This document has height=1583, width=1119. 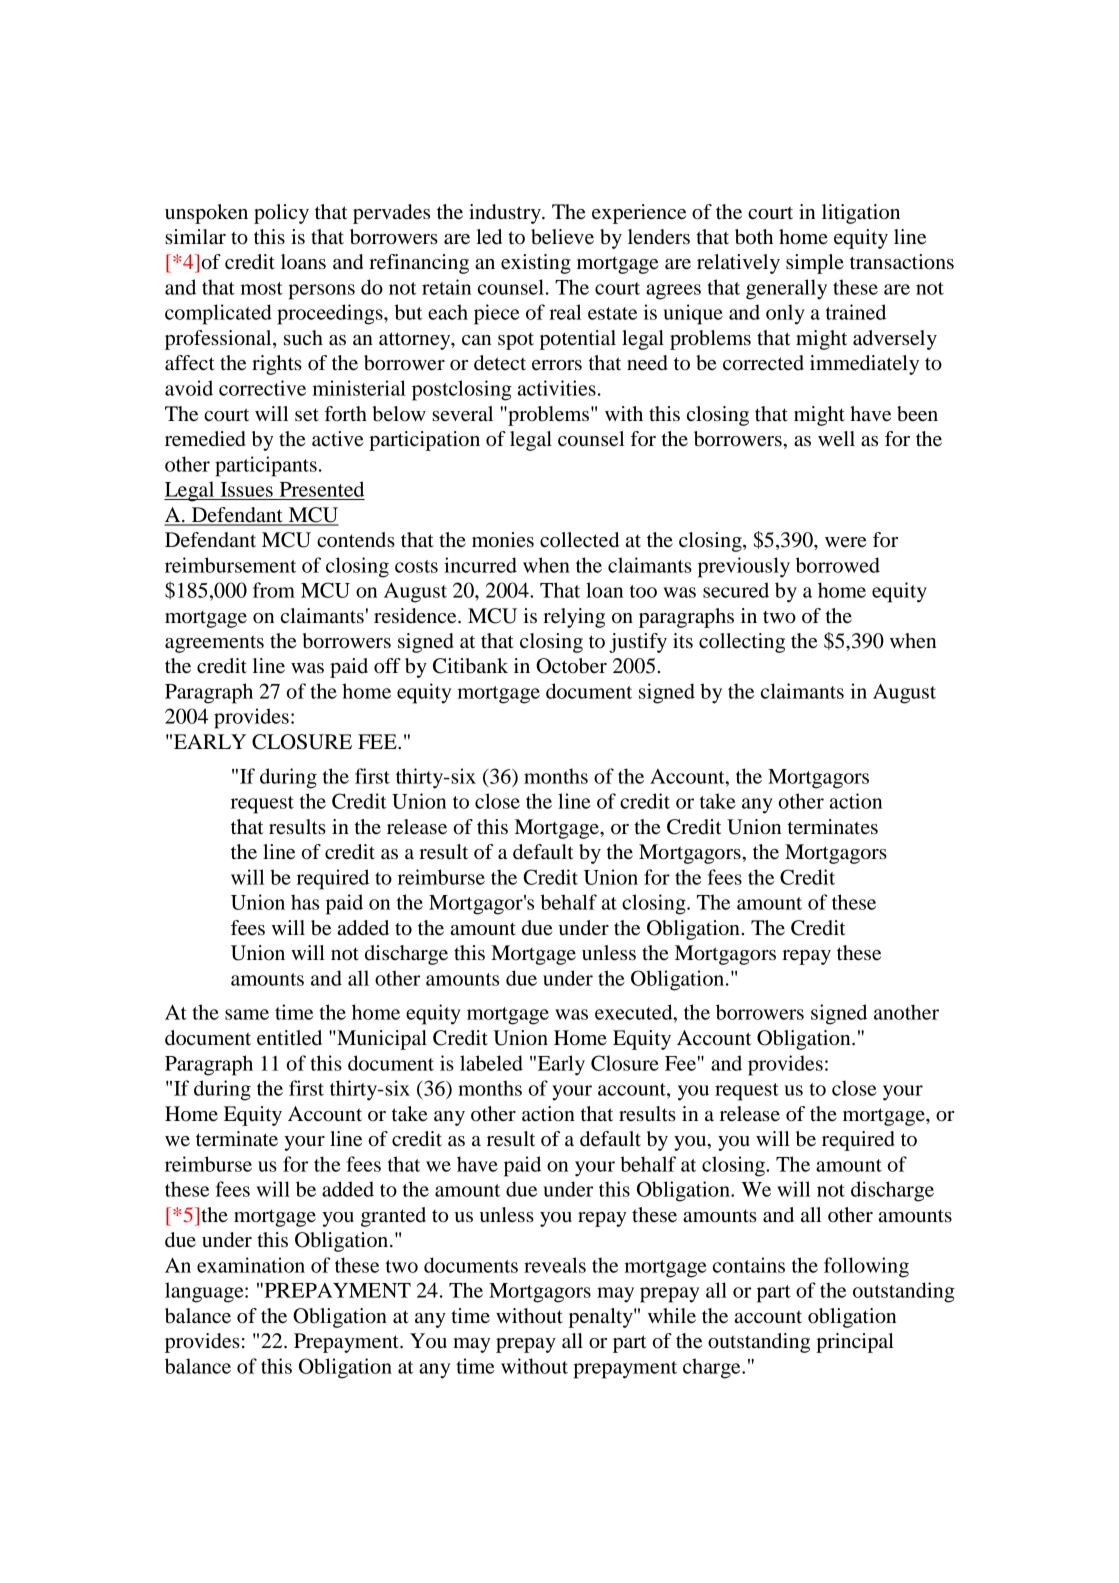 I want to click on simple, so click(x=815, y=264).
